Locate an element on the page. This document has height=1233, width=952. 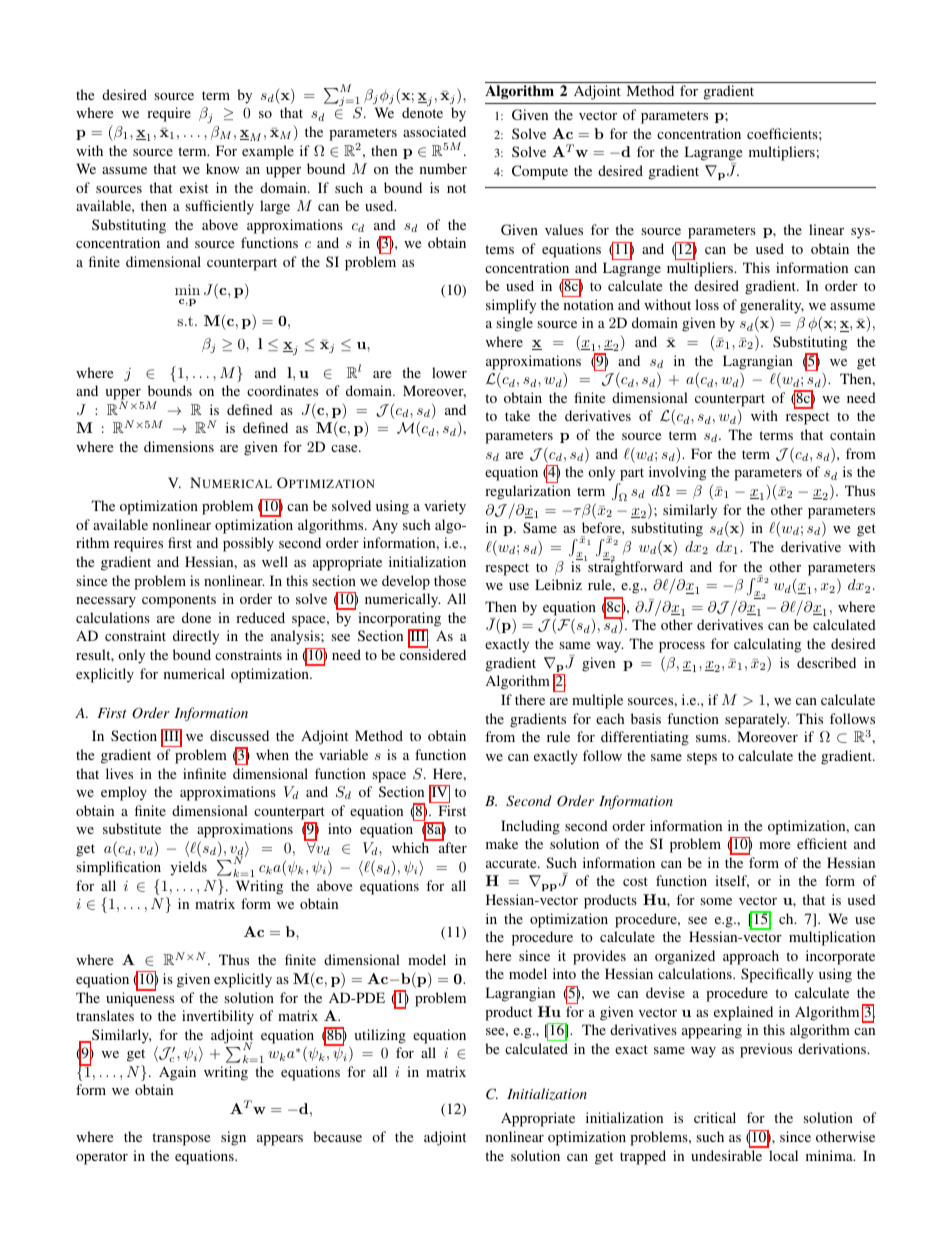
associated is located at coordinates (434, 131).
